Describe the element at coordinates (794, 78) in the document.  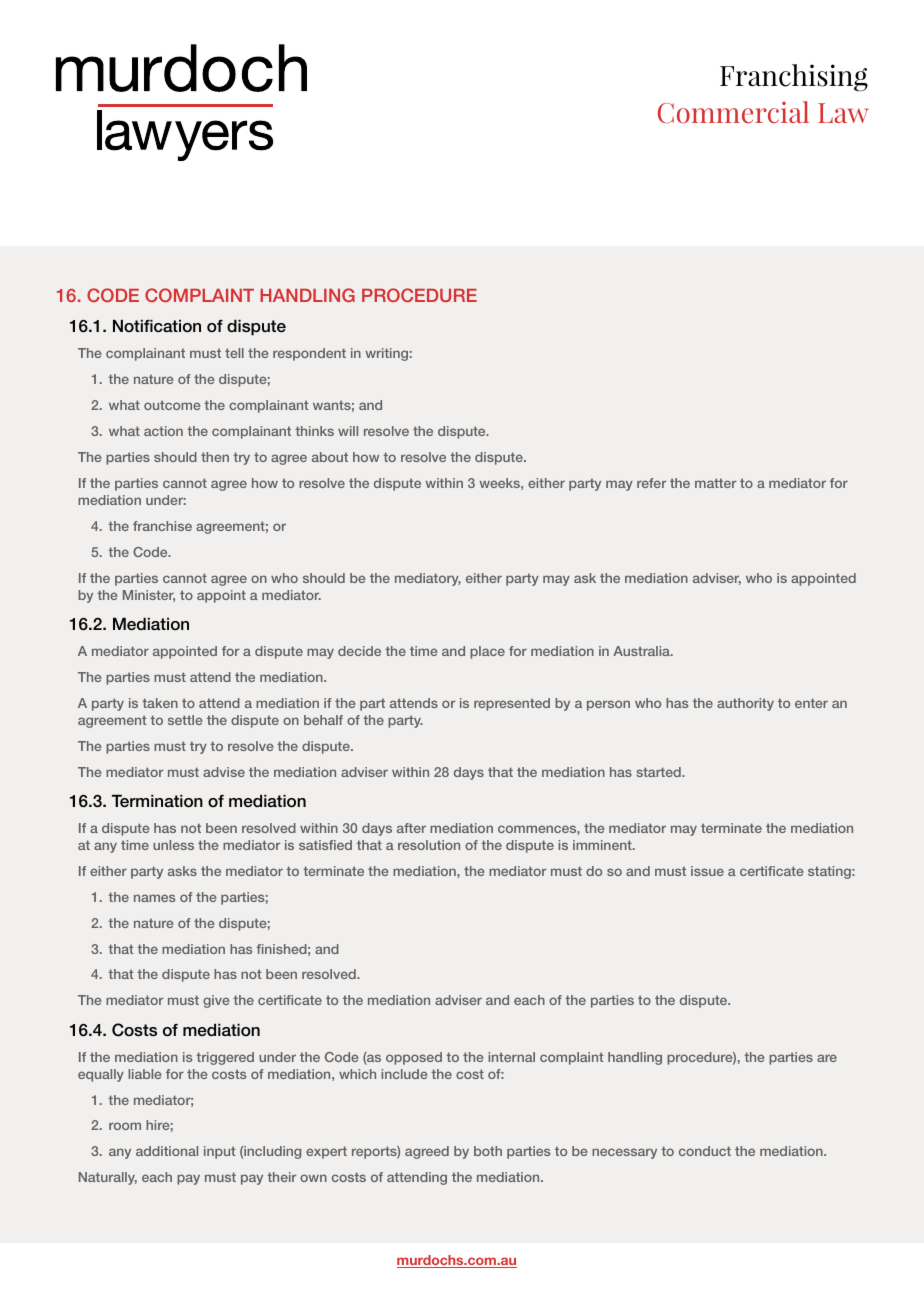
I see `Franchising` at that location.
